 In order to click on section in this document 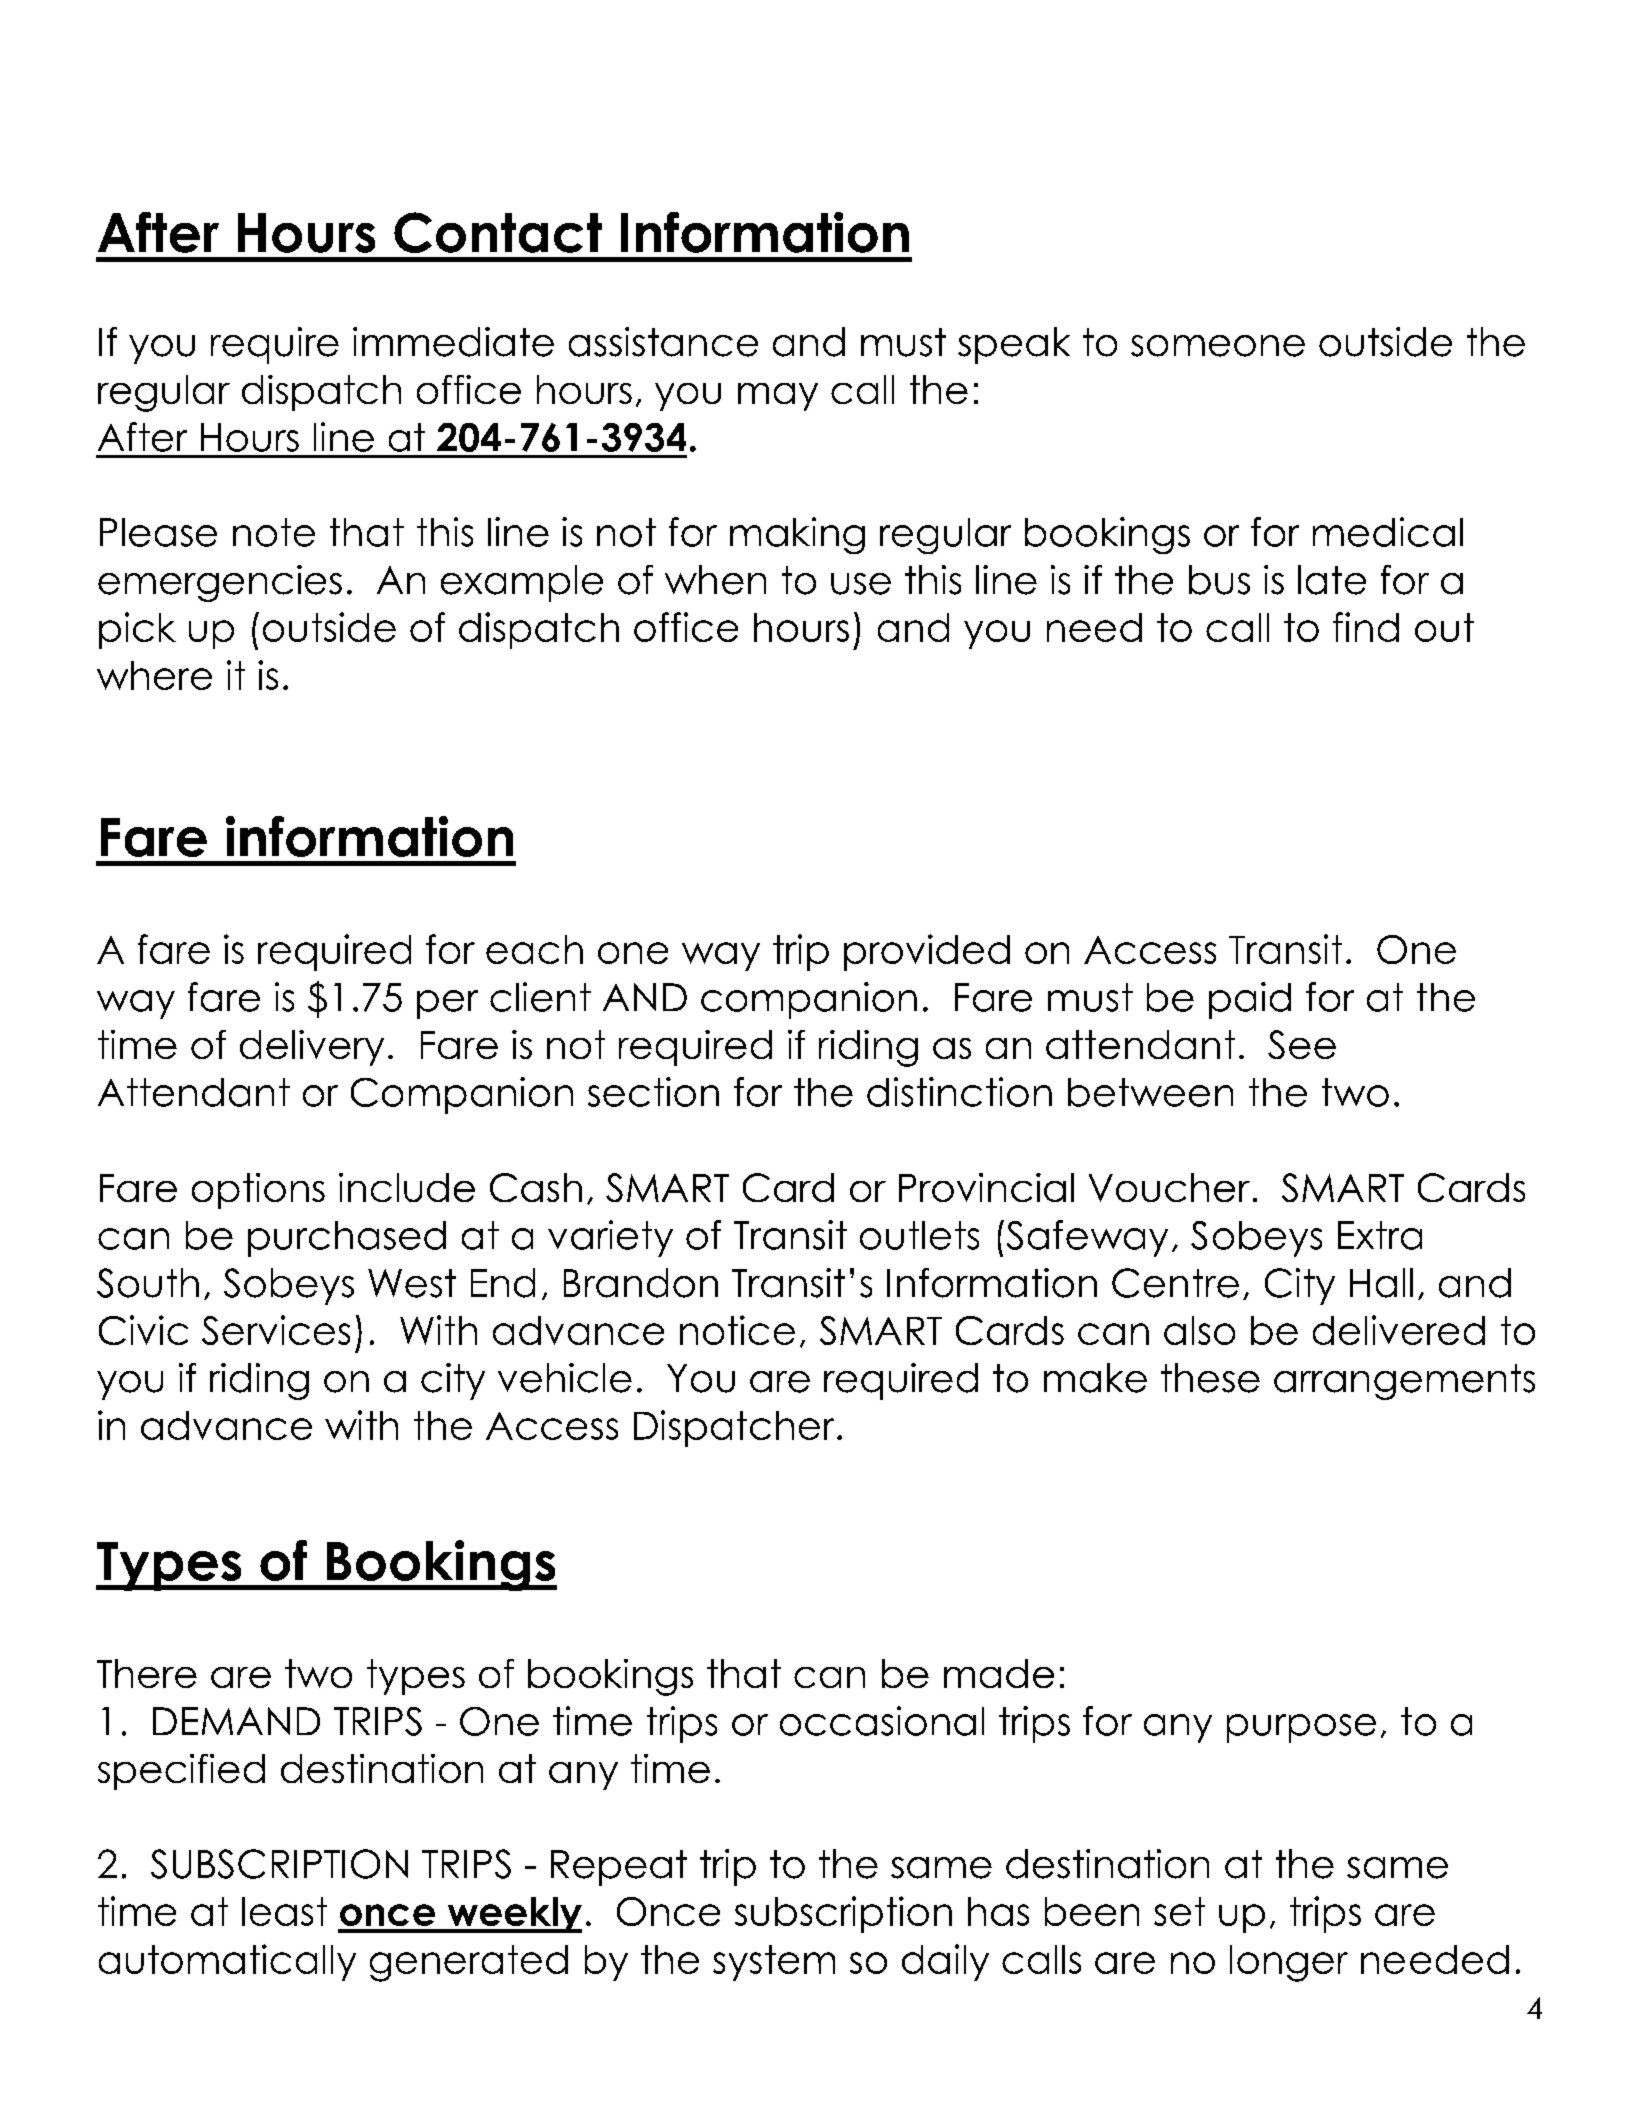, I will do `click(653, 1092)`.
